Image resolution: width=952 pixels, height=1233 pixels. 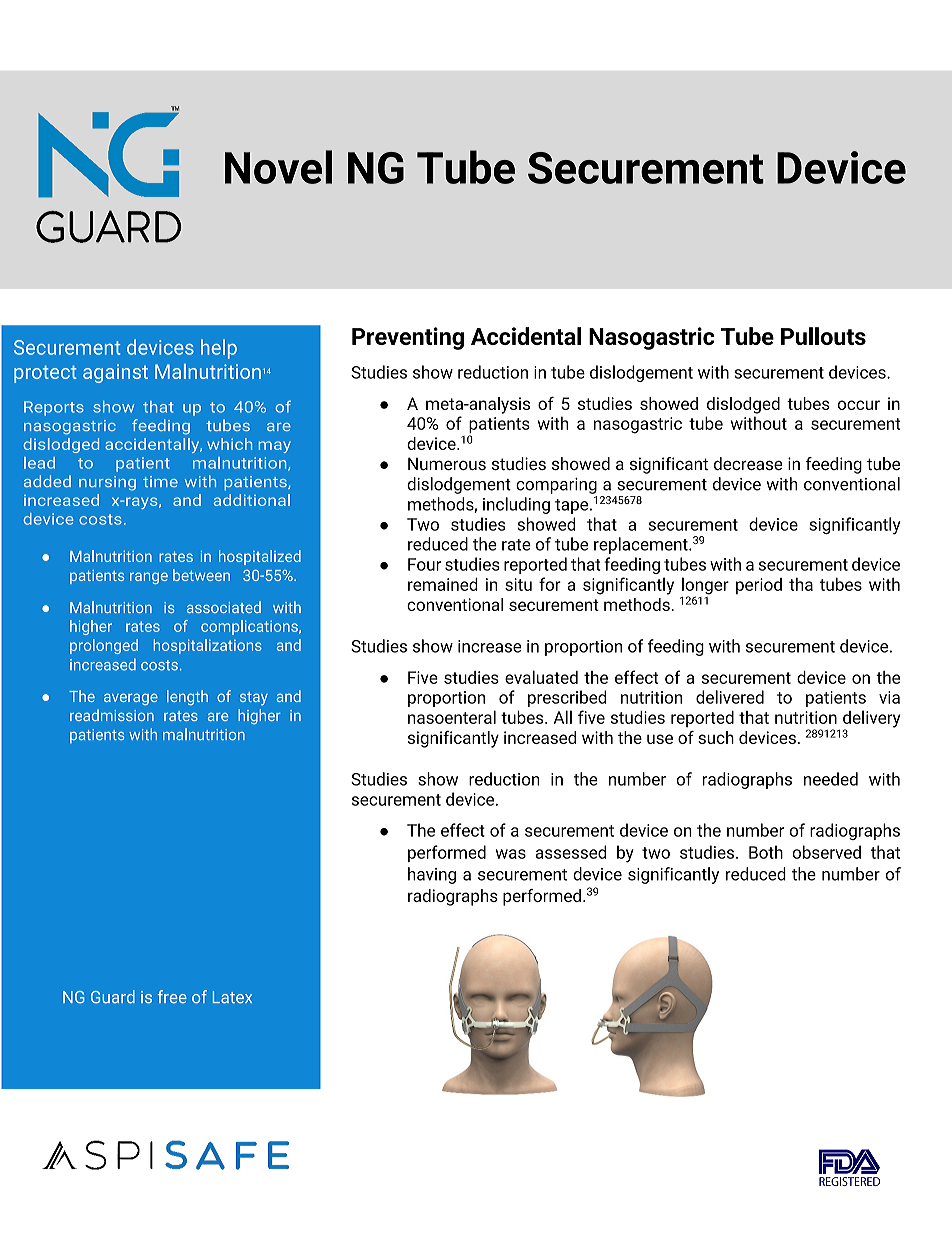 I want to click on occur, so click(x=859, y=405).
